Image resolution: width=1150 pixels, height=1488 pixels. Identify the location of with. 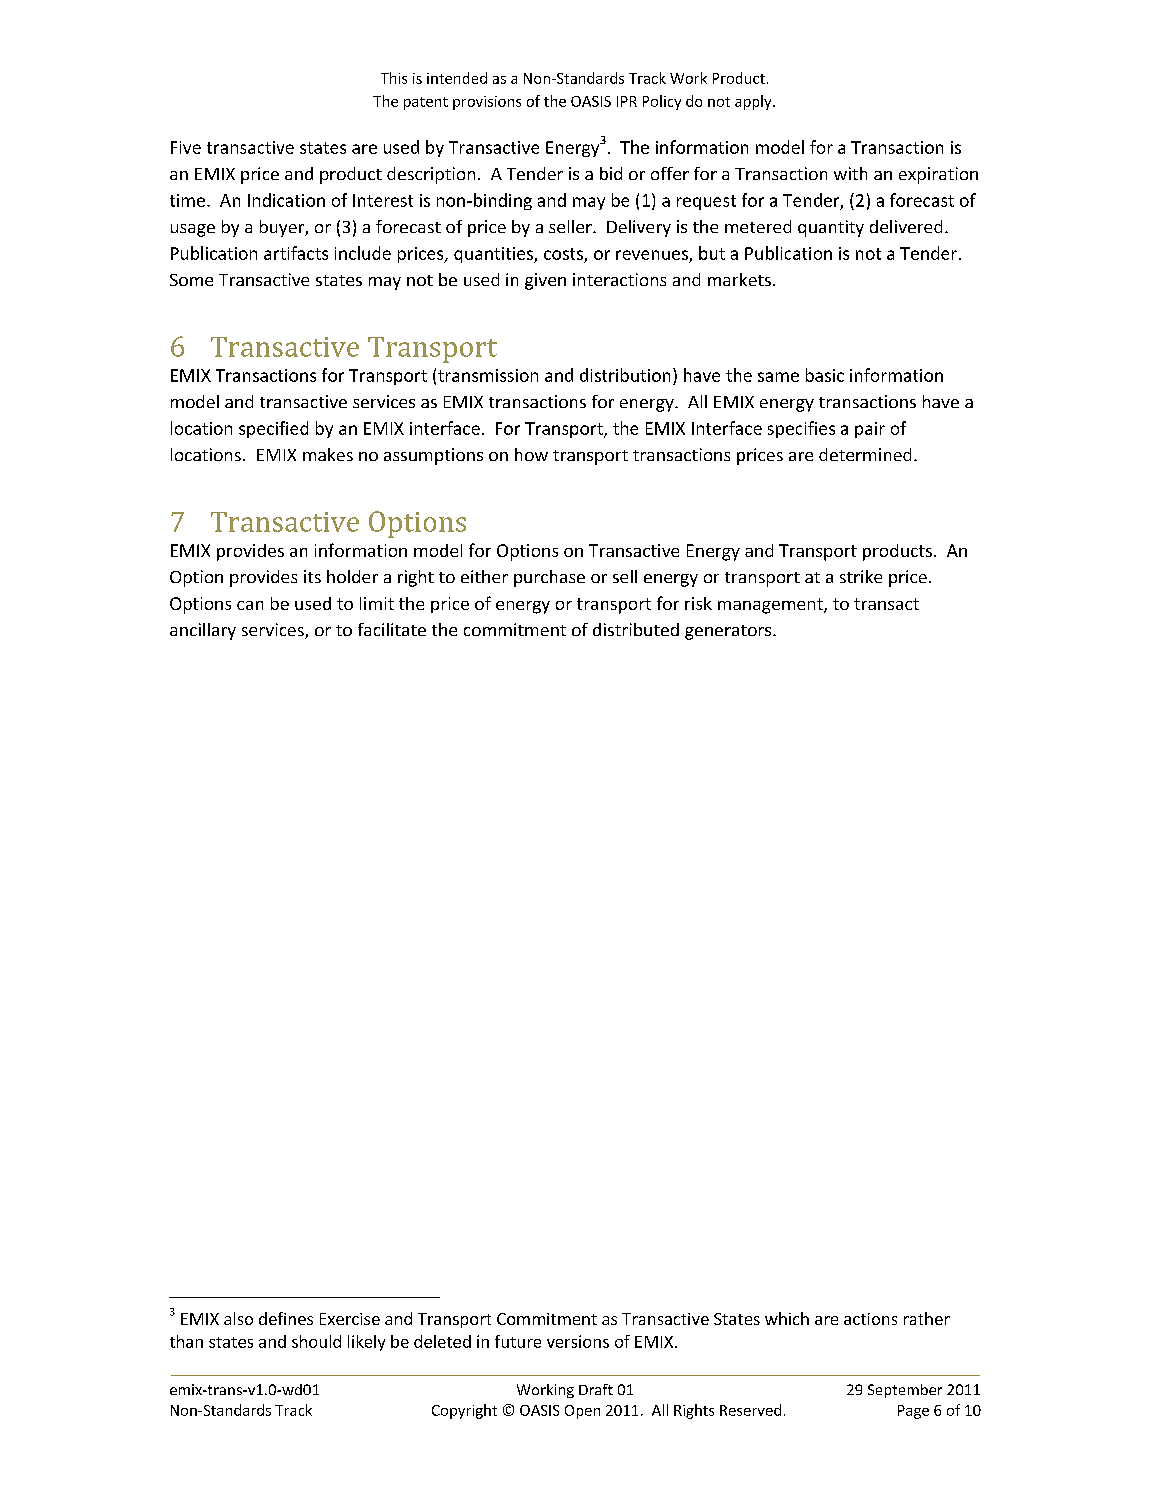
(850, 173).
